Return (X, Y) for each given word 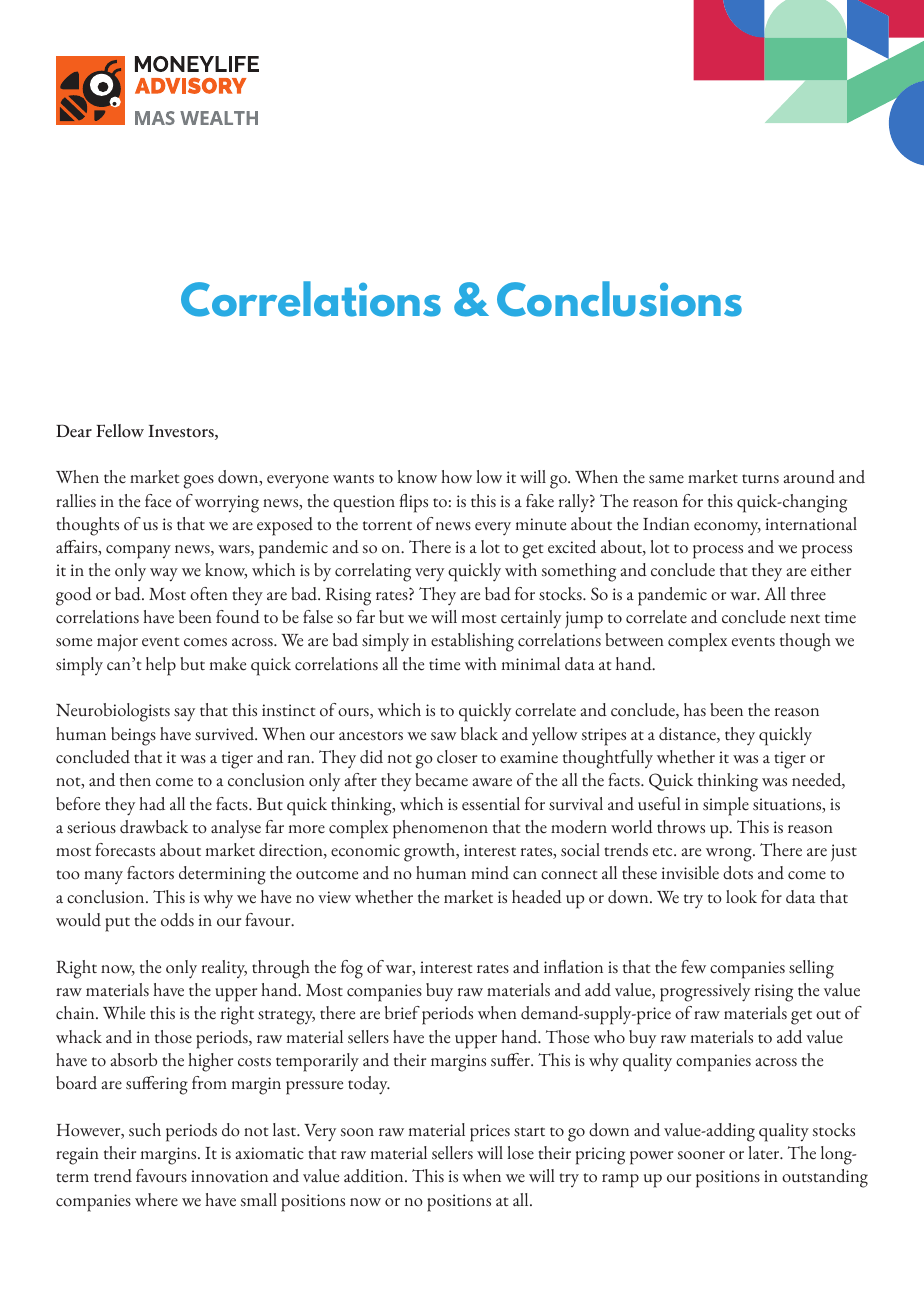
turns (760, 478)
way (164, 575)
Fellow (120, 431)
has (695, 709)
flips (413, 503)
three (808, 594)
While (124, 1013)
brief (402, 1013)
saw (444, 736)
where (156, 1200)
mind (490, 873)
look (741, 897)
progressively (705, 992)
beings (133, 736)
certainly (531, 619)
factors (150, 873)
